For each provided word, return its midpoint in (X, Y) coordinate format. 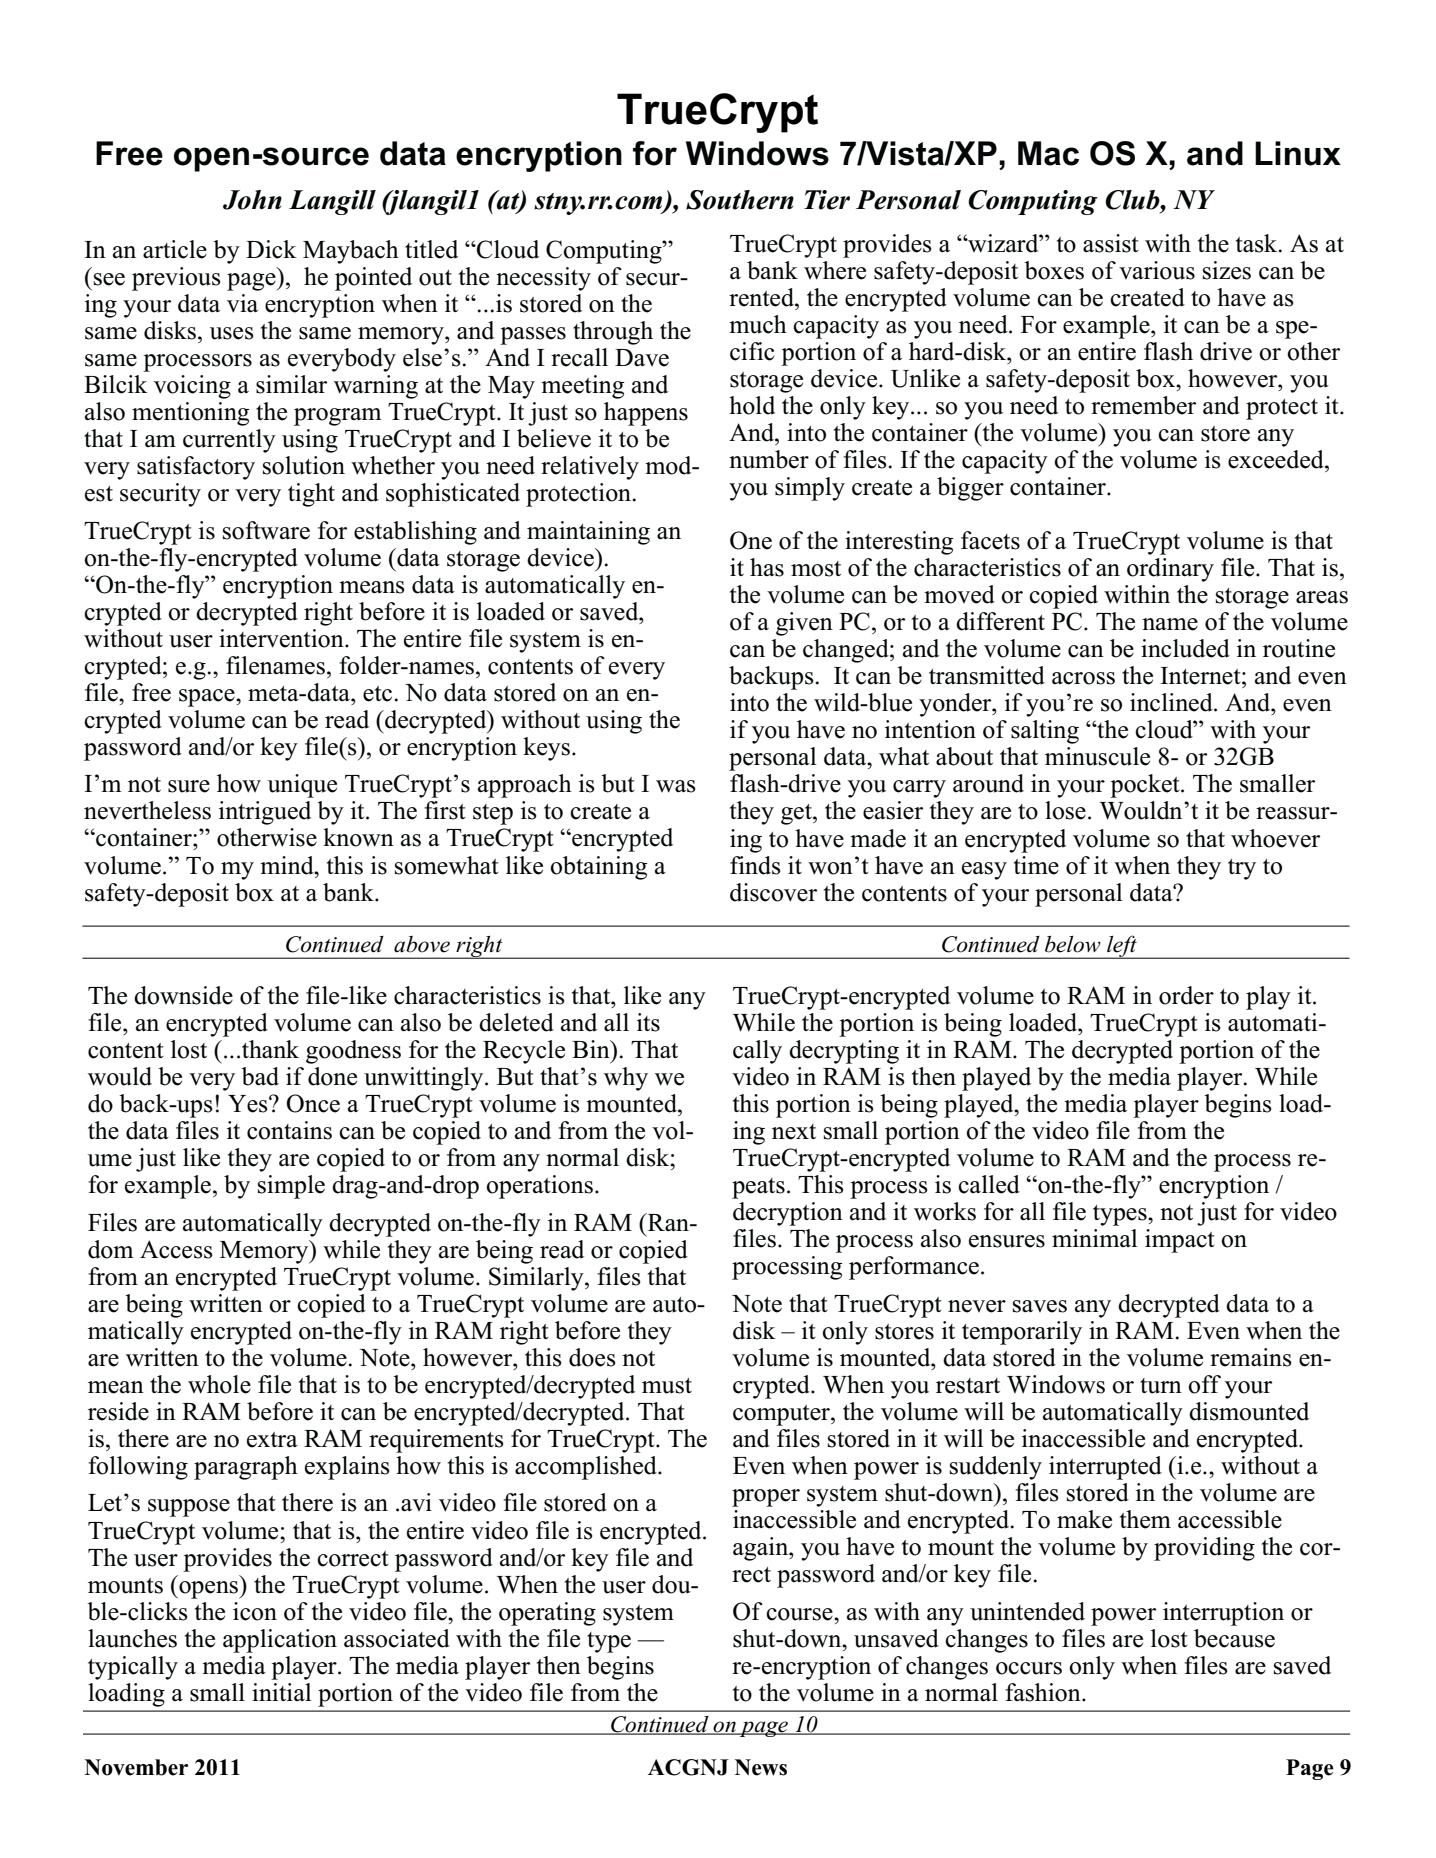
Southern (740, 200)
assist (1111, 243)
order (1186, 995)
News (761, 1767)
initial (281, 1692)
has (767, 567)
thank (270, 1049)
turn (1161, 1386)
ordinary (1170, 570)
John (252, 200)
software (266, 530)
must (667, 1386)
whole (219, 1384)
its (648, 1022)
